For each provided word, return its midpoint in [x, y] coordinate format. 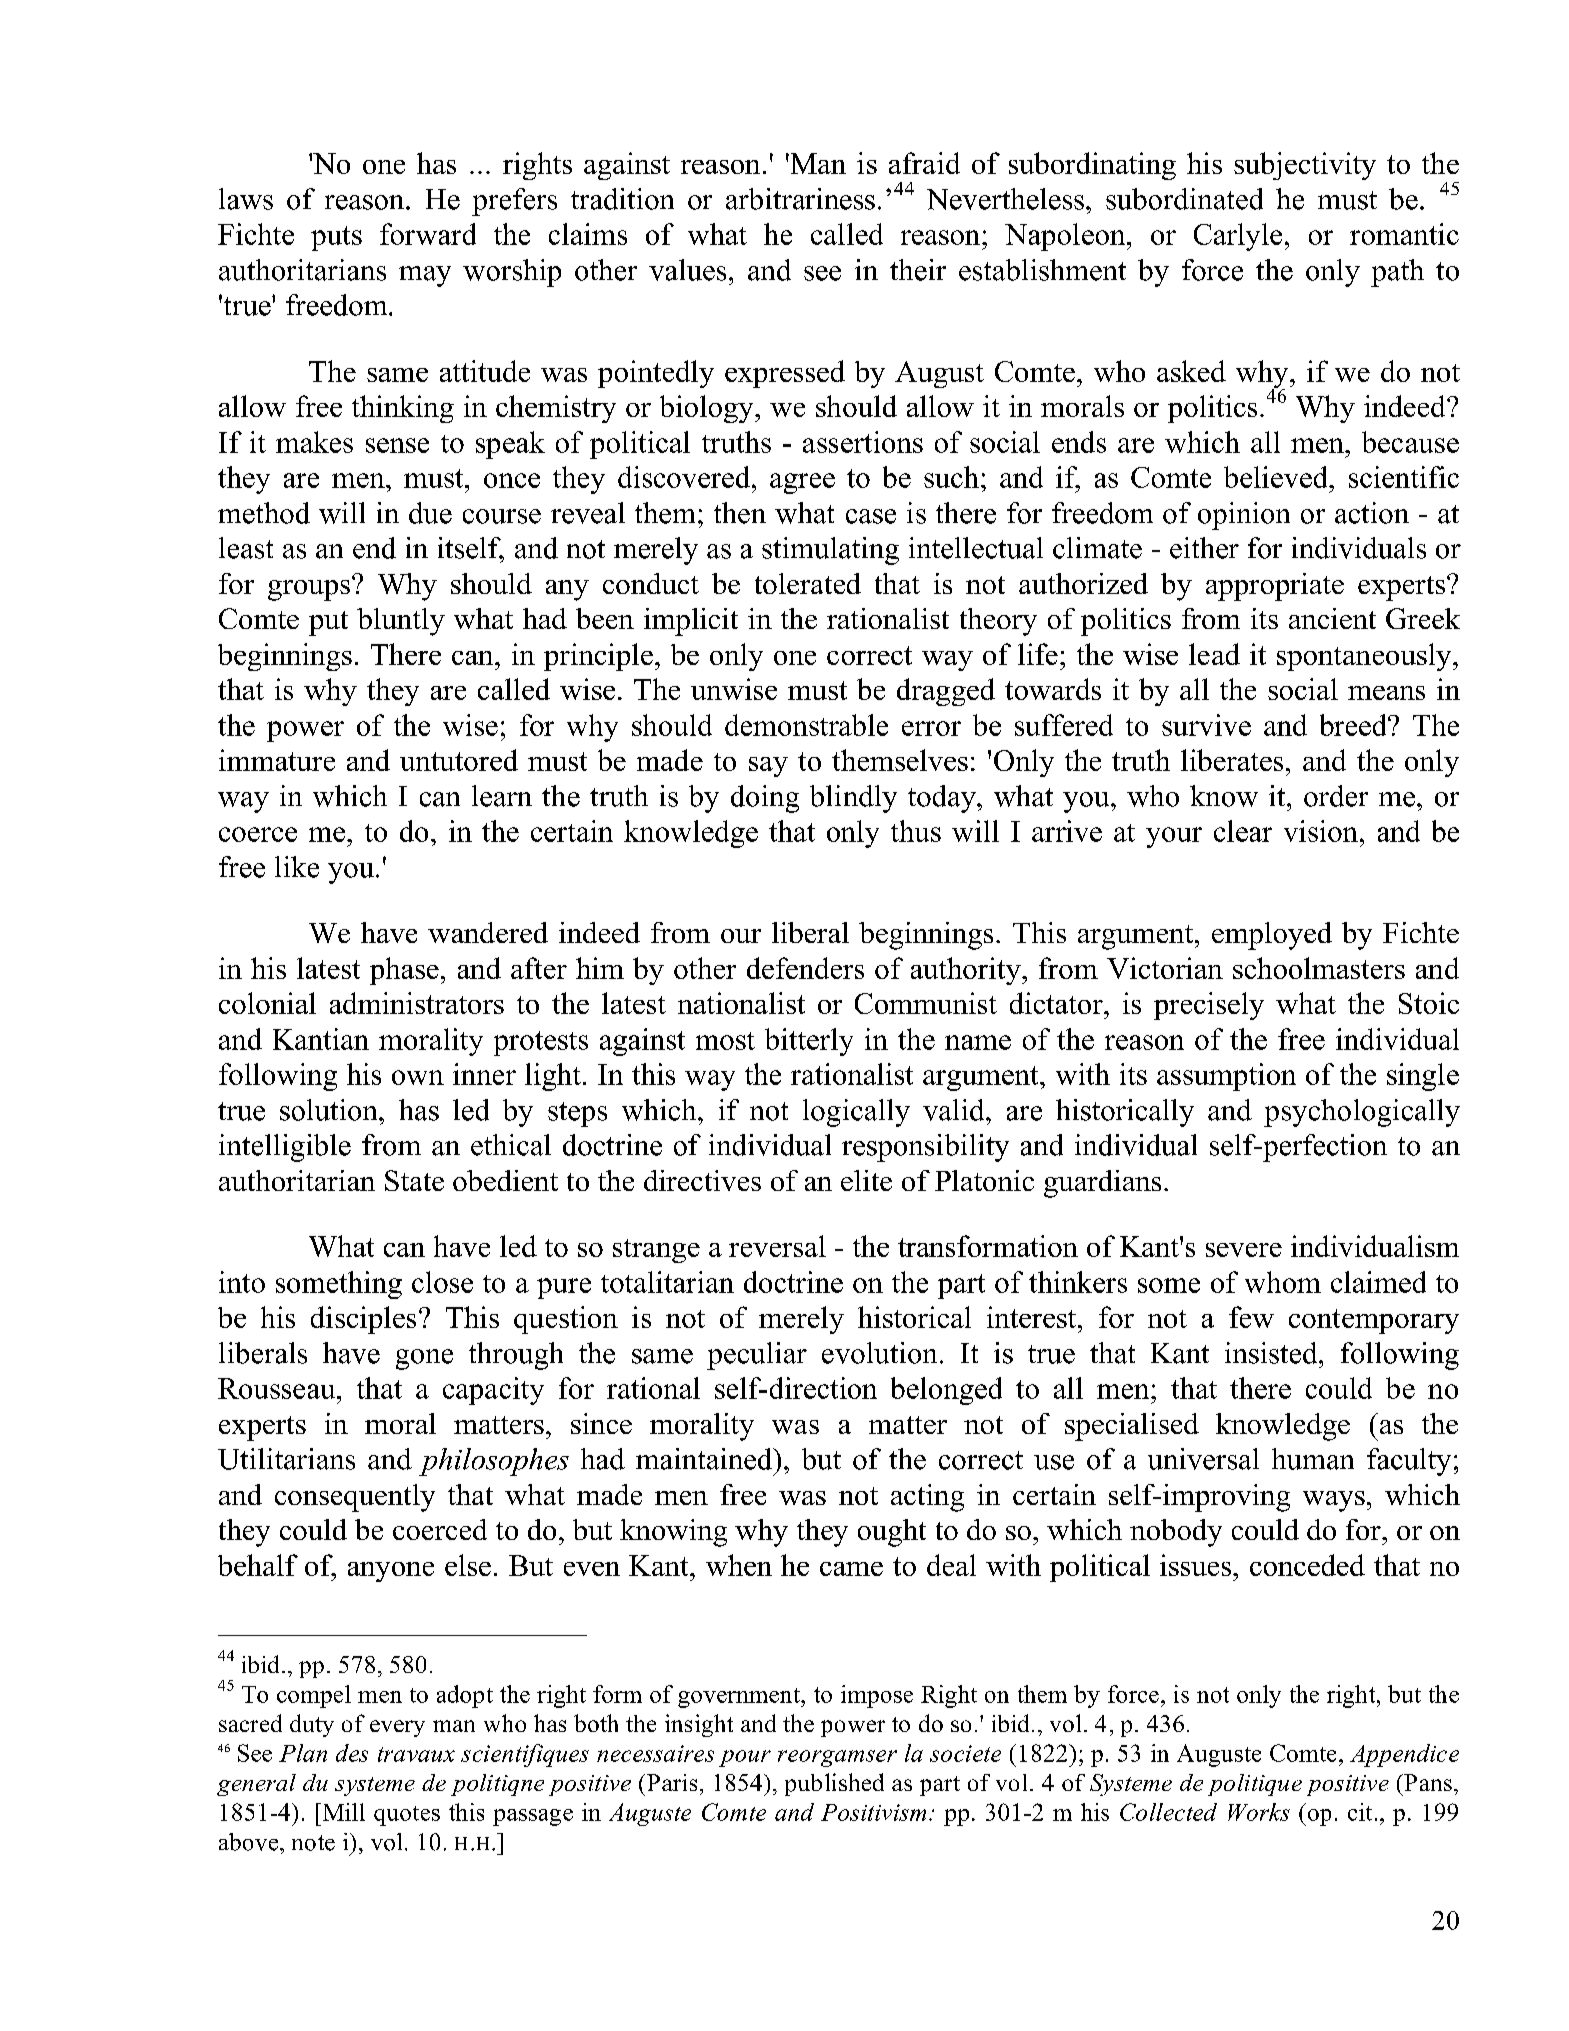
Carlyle [1238, 237]
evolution [879, 1353]
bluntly [401, 622]
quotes [407, 1816]
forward [428, 234]
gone [424, 1359]
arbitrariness [800, 199]
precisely [1209, 1006]
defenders [805, 968]
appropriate [1275, 587]
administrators [417, 1003]
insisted [1272, 1353]
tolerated [808, 583]
